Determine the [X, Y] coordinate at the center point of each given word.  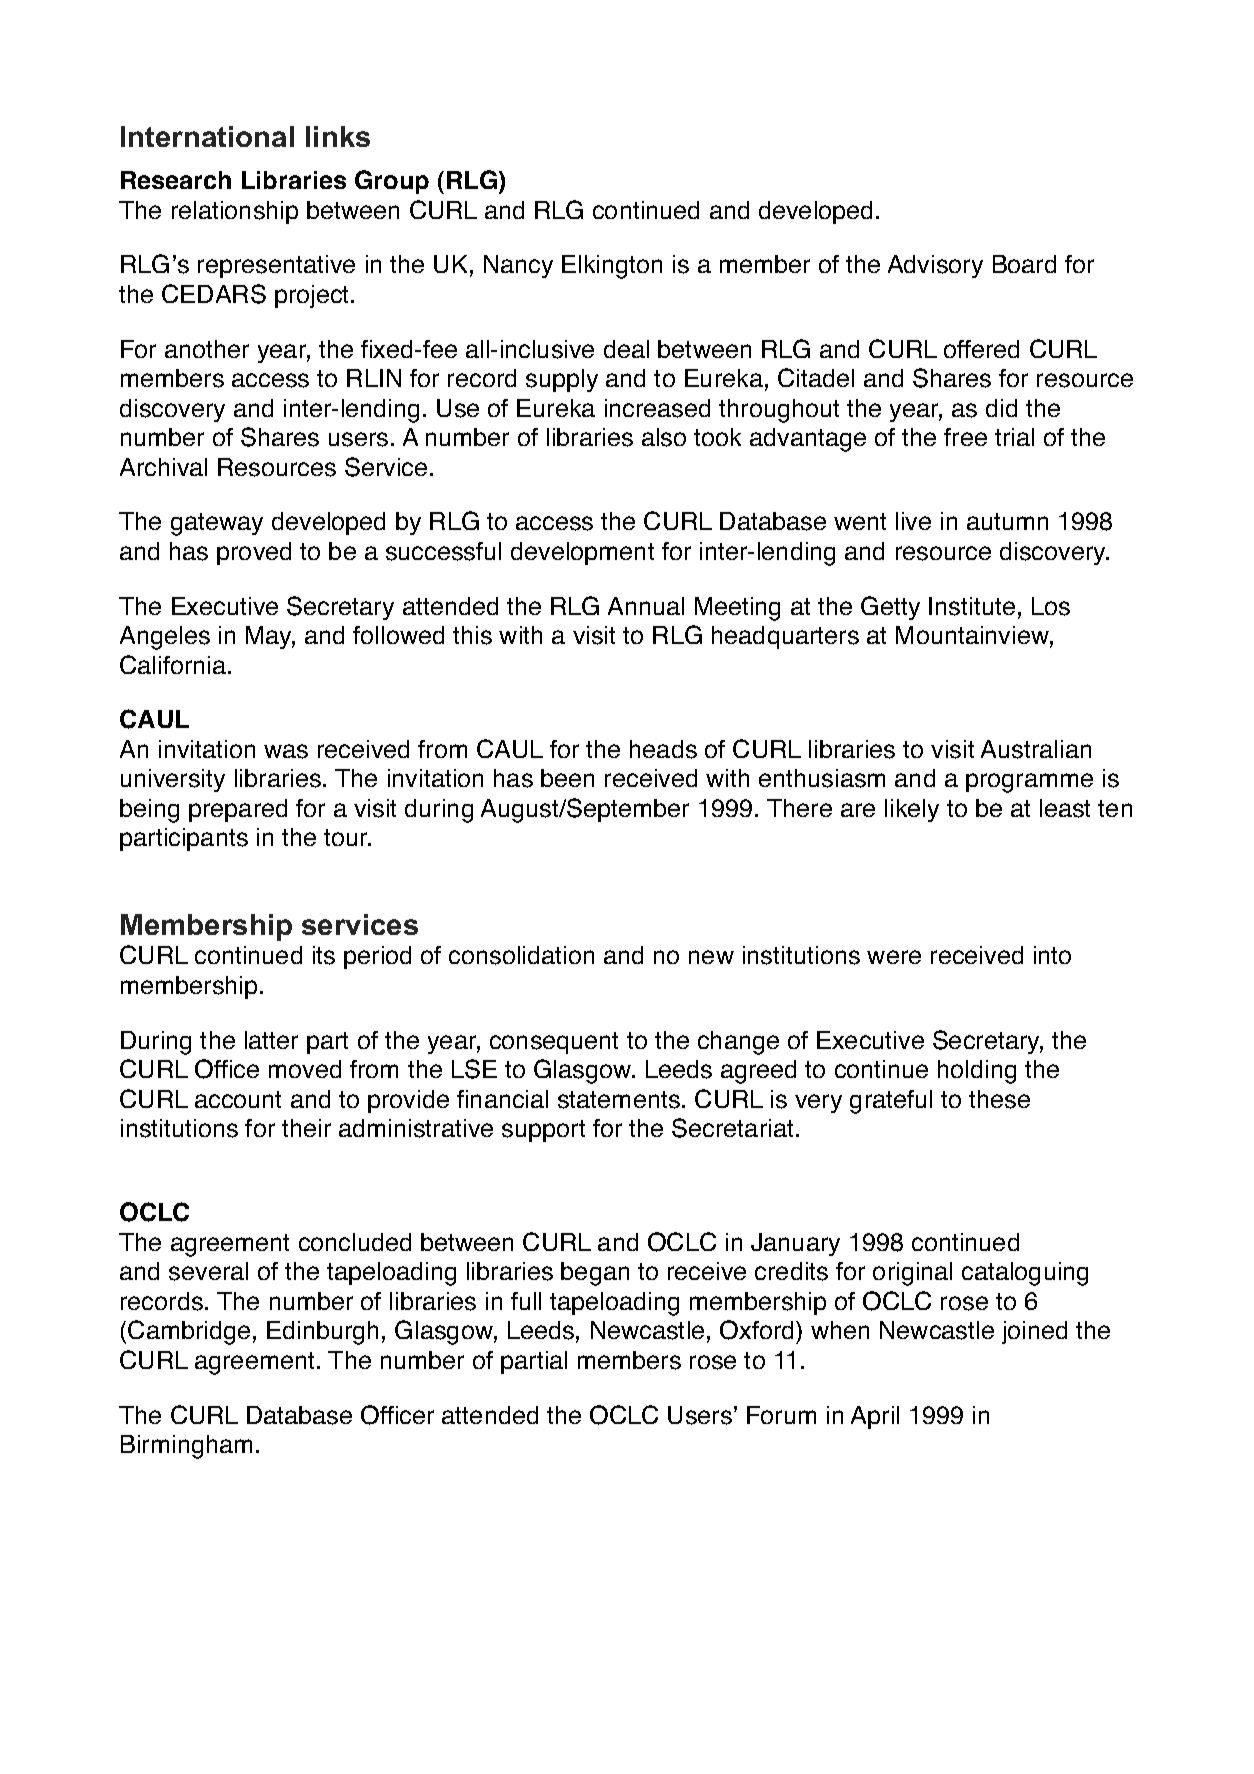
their [306, 1128]
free [965, 437]
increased [657, 408]
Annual [646, 606]
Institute [972, 606]
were [894, 957]
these [999, 1099]
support [543, 1131]
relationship [235, 212]
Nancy [518, 266]
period [377, 957]
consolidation [521, 955]
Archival [163, 467]
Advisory [935, 266]
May [270, 637]
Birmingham [186, 1447]
